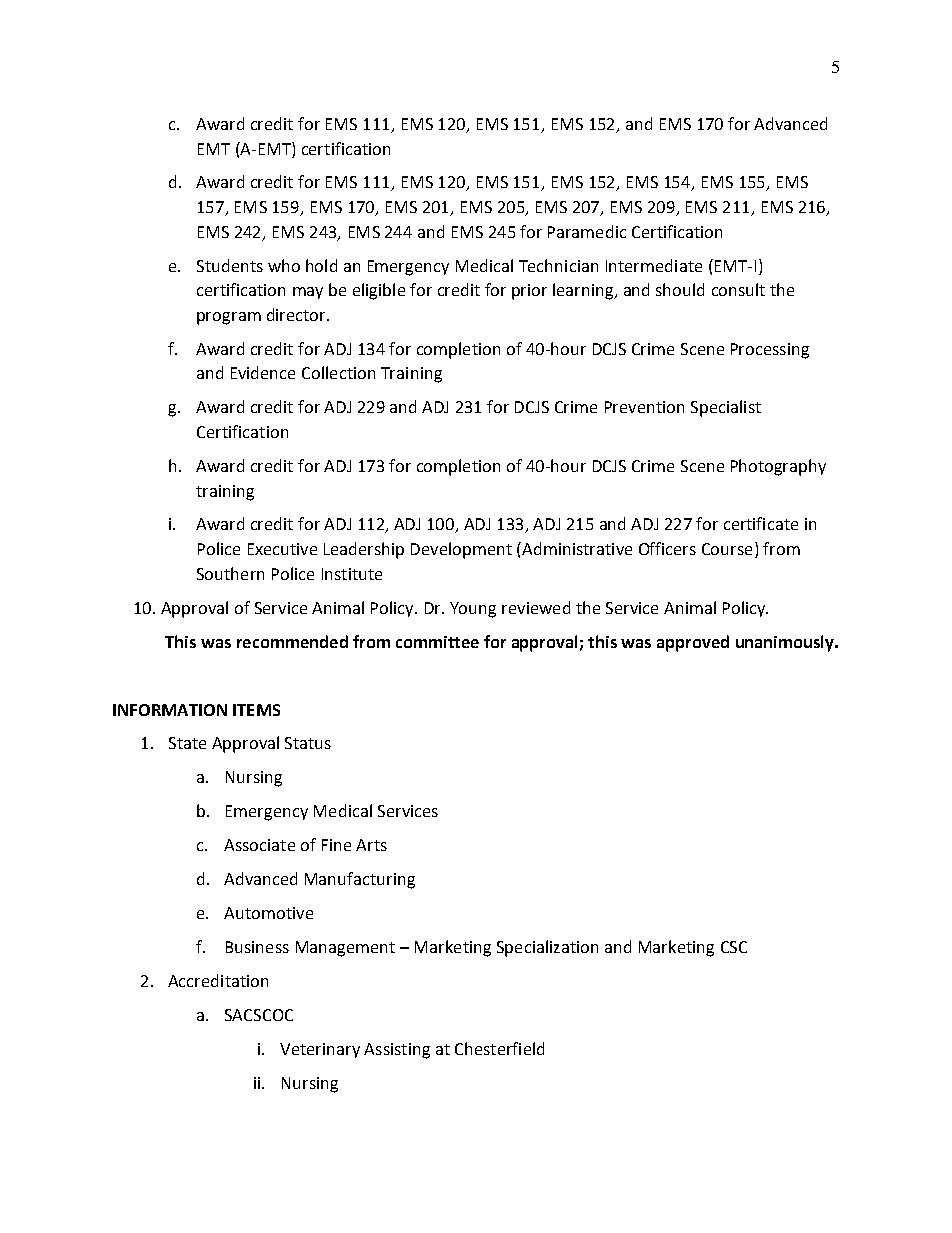 The width and height of the screenshot is (952, 1233). What do you see at coordinates (320, 1050) in the screenshot?
I see `Veterinary` at bounding box center [320, 1050].
